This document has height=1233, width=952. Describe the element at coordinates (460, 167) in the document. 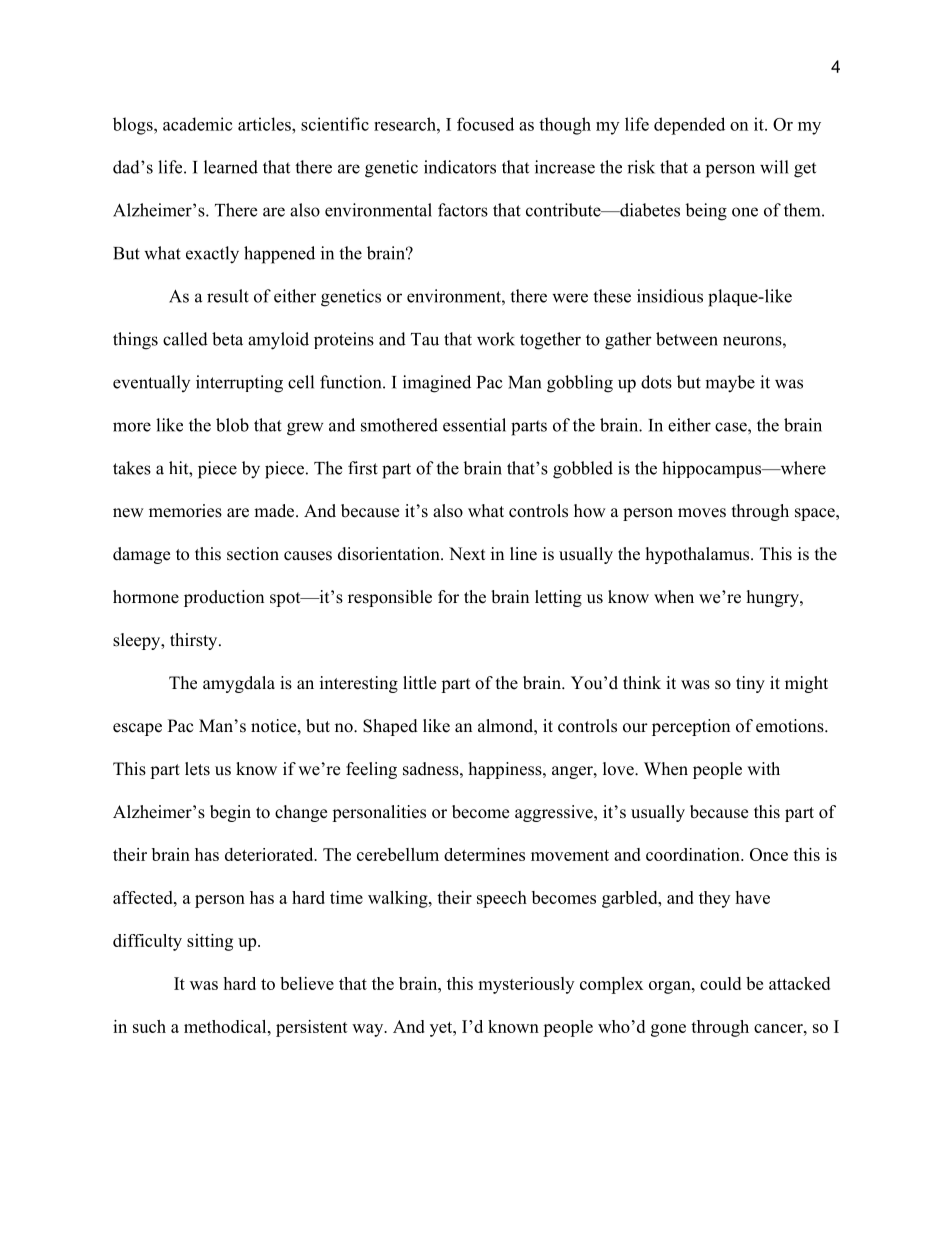

I see `indicators` at that location.
